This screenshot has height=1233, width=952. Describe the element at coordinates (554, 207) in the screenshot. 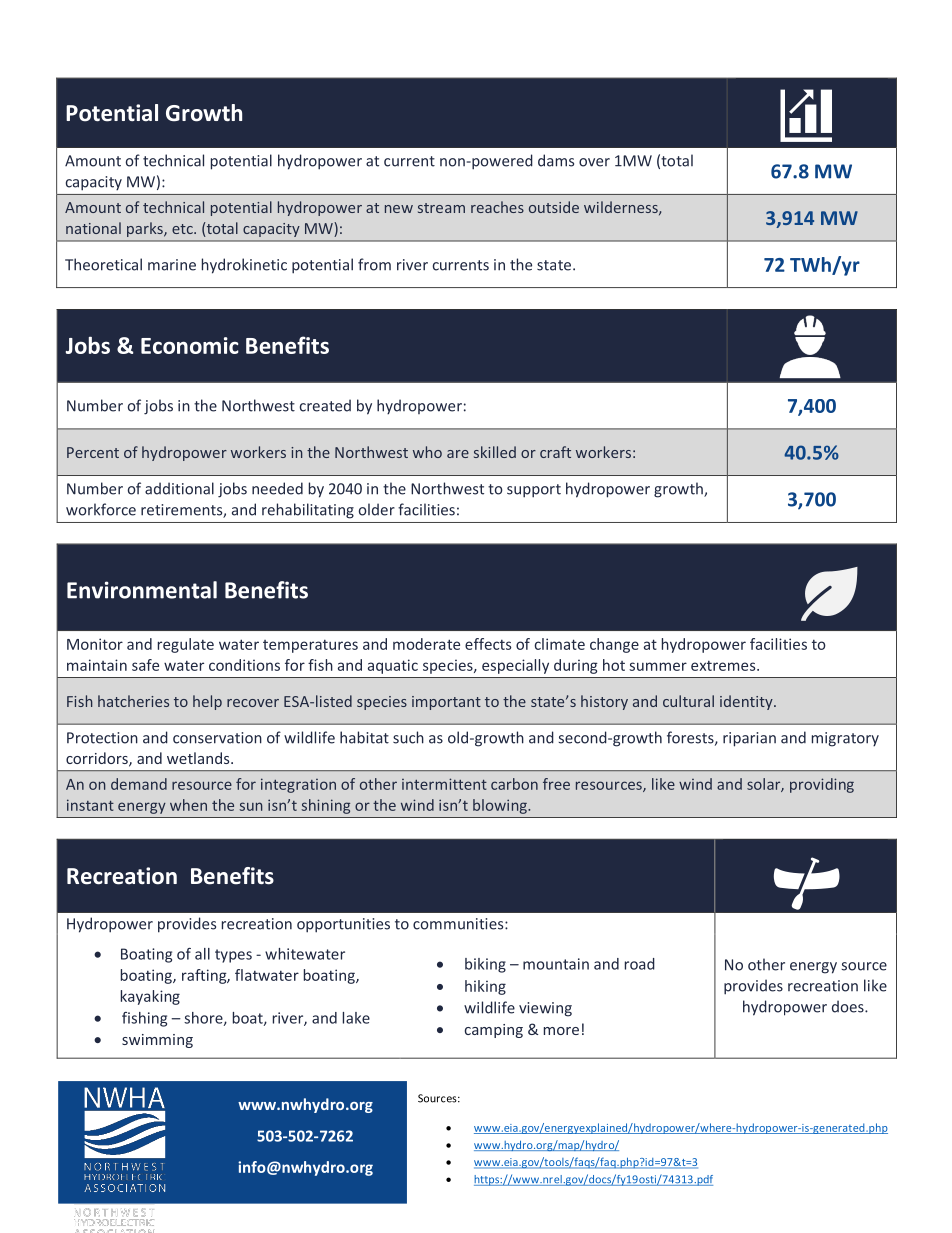

I see `outside` at that location.
